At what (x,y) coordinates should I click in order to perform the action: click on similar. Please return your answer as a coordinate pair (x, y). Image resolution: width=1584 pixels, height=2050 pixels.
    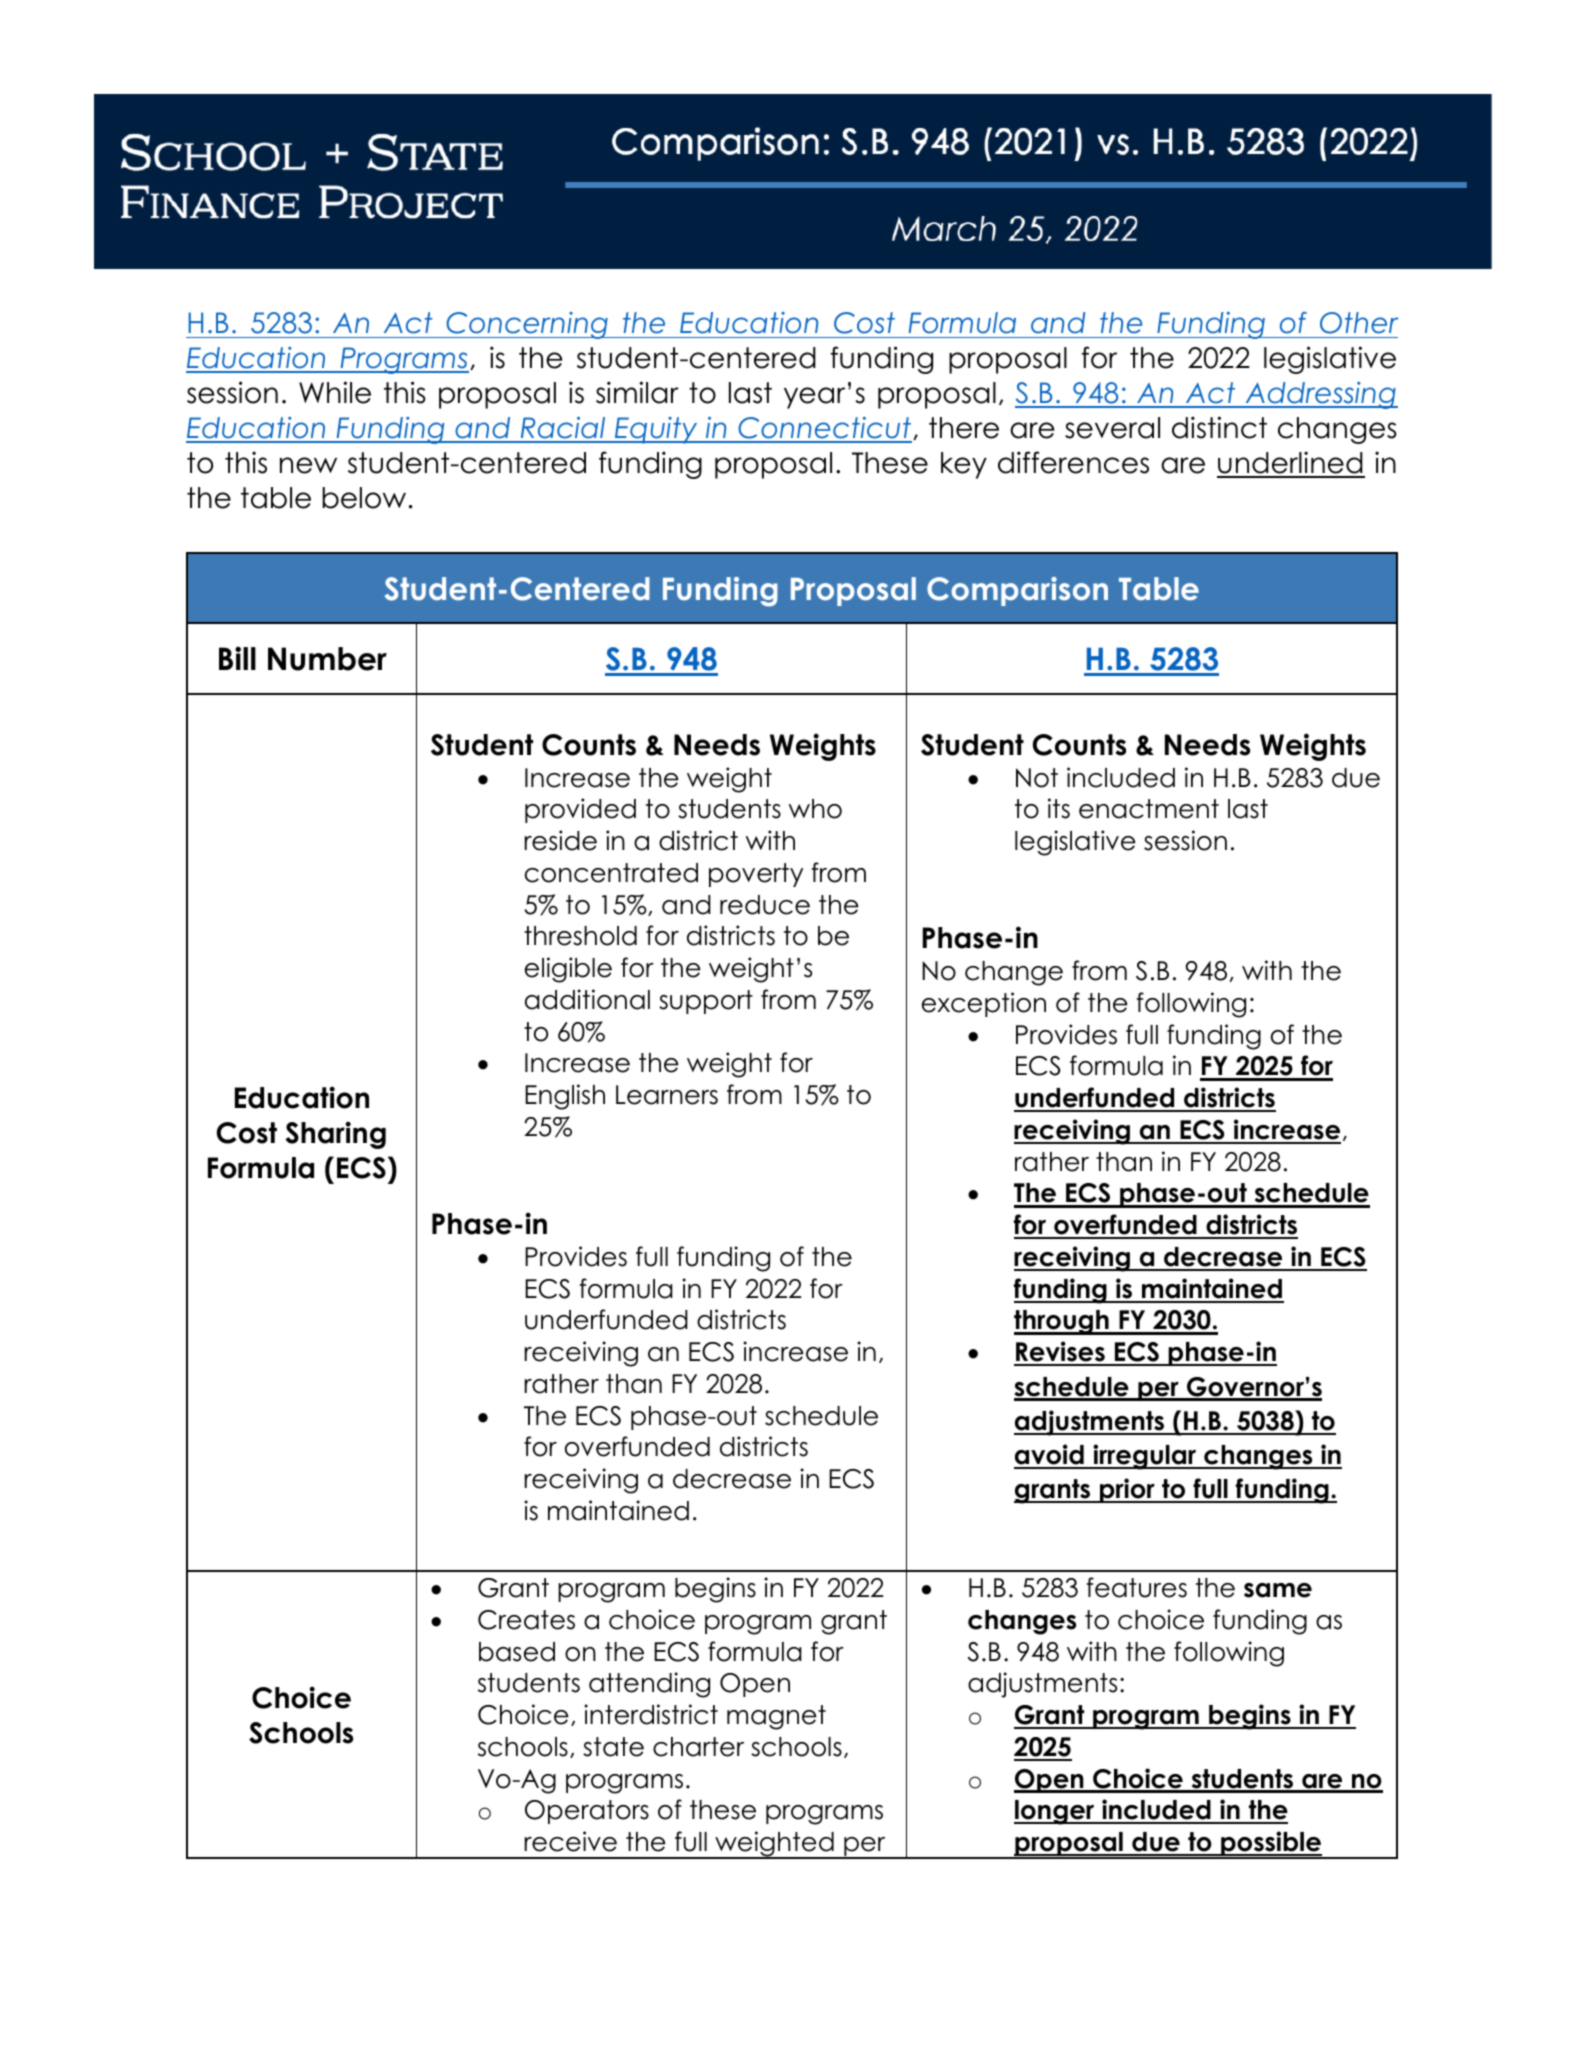
    Looking at the image, I should click on (637, 392).
